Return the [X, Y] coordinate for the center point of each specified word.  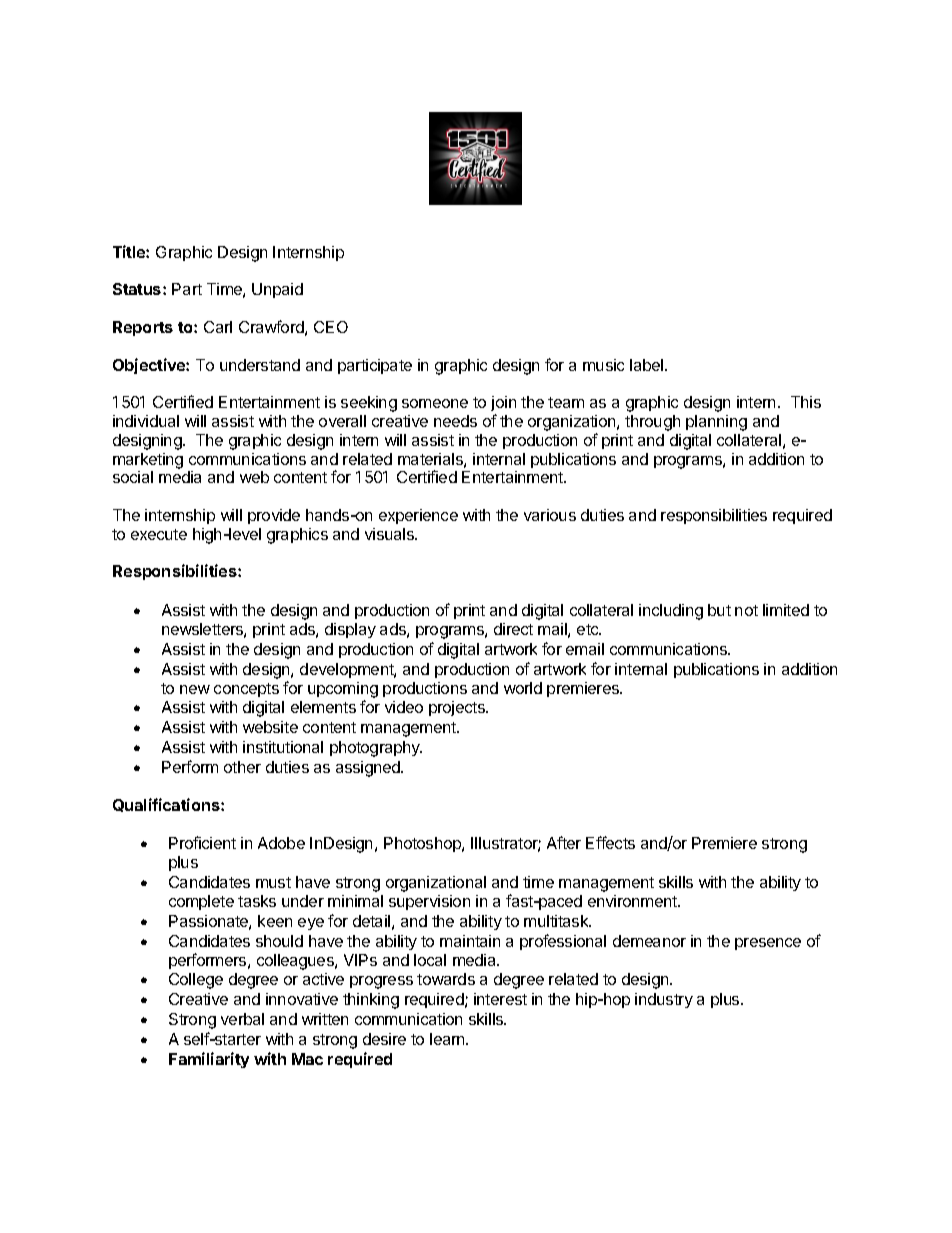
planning [716, 423]
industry [664, 1000]
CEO [331, 327]
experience [418, 516]
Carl [218, 327]
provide [274, 516]
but [719, 610]
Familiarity [209, 1060]
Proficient [202, 842]
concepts [246, 690]
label [648, 365]
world [523, 688]
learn [448, 1039]
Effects [610, 842]
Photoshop [423, 844]
